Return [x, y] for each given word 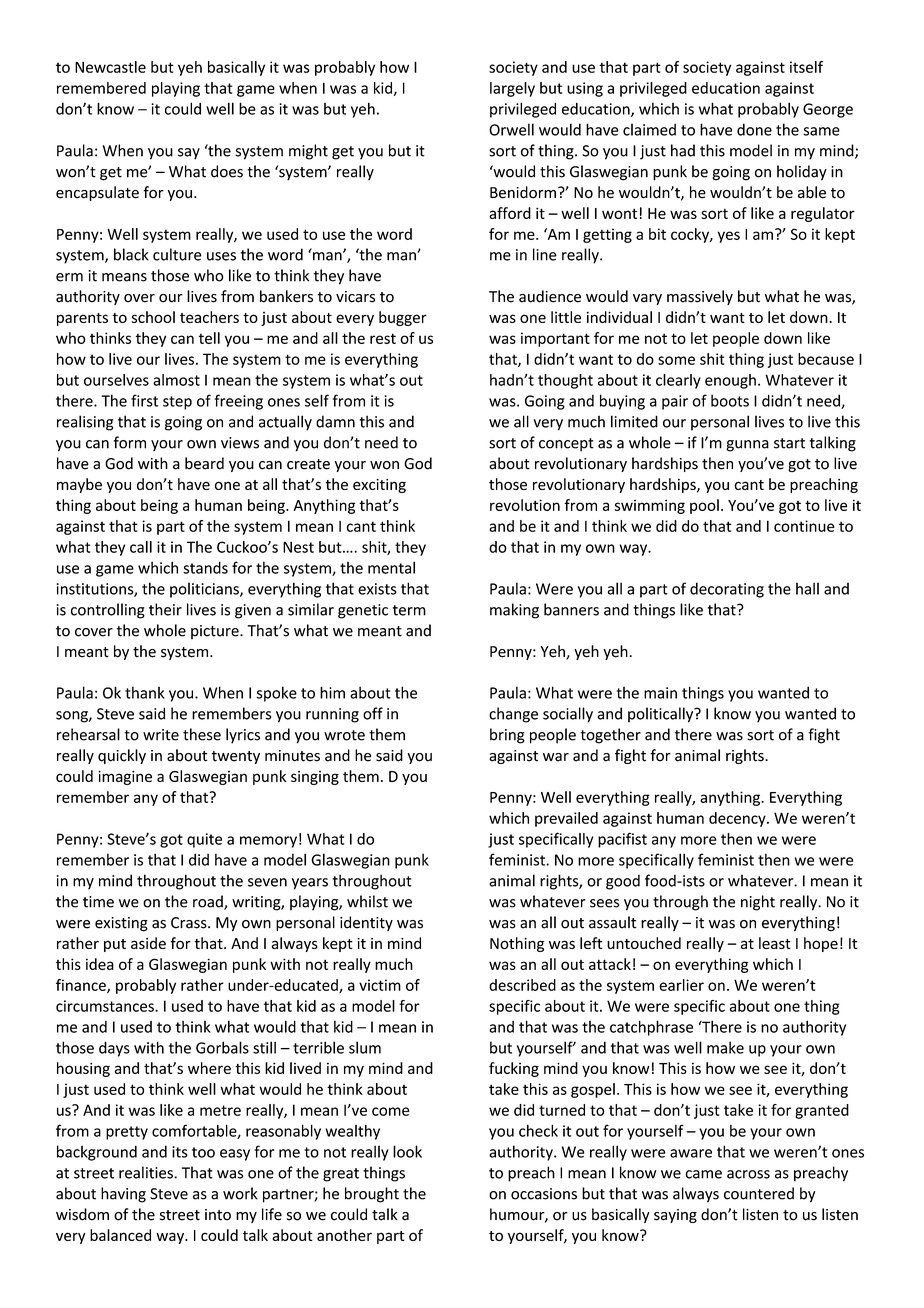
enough [730, 381]
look [407, 1151]
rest [383, 338]
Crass [190, 923]
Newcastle [110, 67]
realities [147, 1172]
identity [366, 923]
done [754, 129]
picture [216, 632]
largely [512, 89]
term [409, 610]
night [758, 903]
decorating [727, 590]
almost [176, 380]
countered [759, 1193]
